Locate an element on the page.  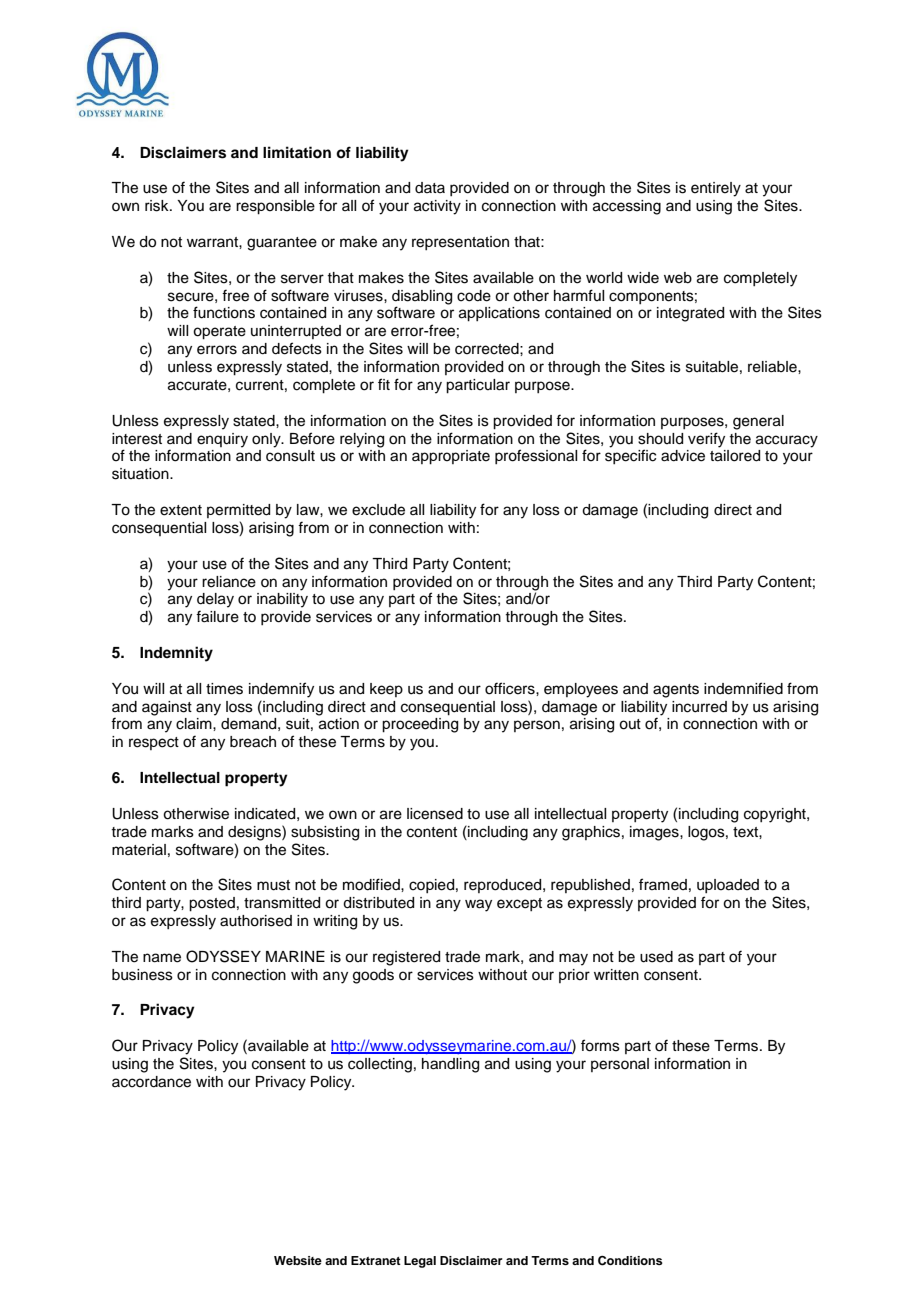
entirely is located at coordinates (716, 189).
